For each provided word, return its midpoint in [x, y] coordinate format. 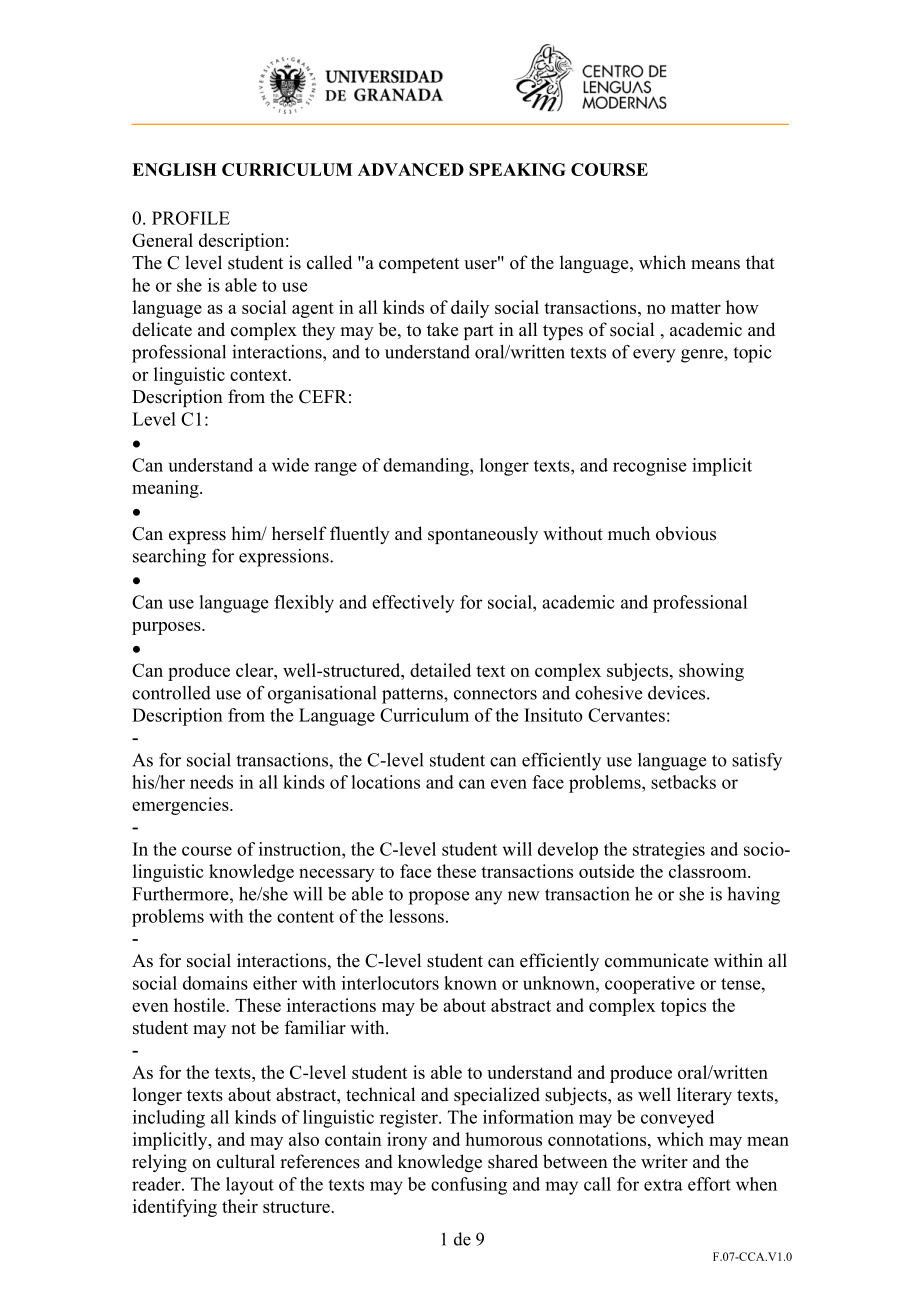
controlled [171, 693]
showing [711, 672]
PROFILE [191, 218]
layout [250, 1186]
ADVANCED [411, 169]
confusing [469, 1186]
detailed [440, 670]
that [760, 262]
